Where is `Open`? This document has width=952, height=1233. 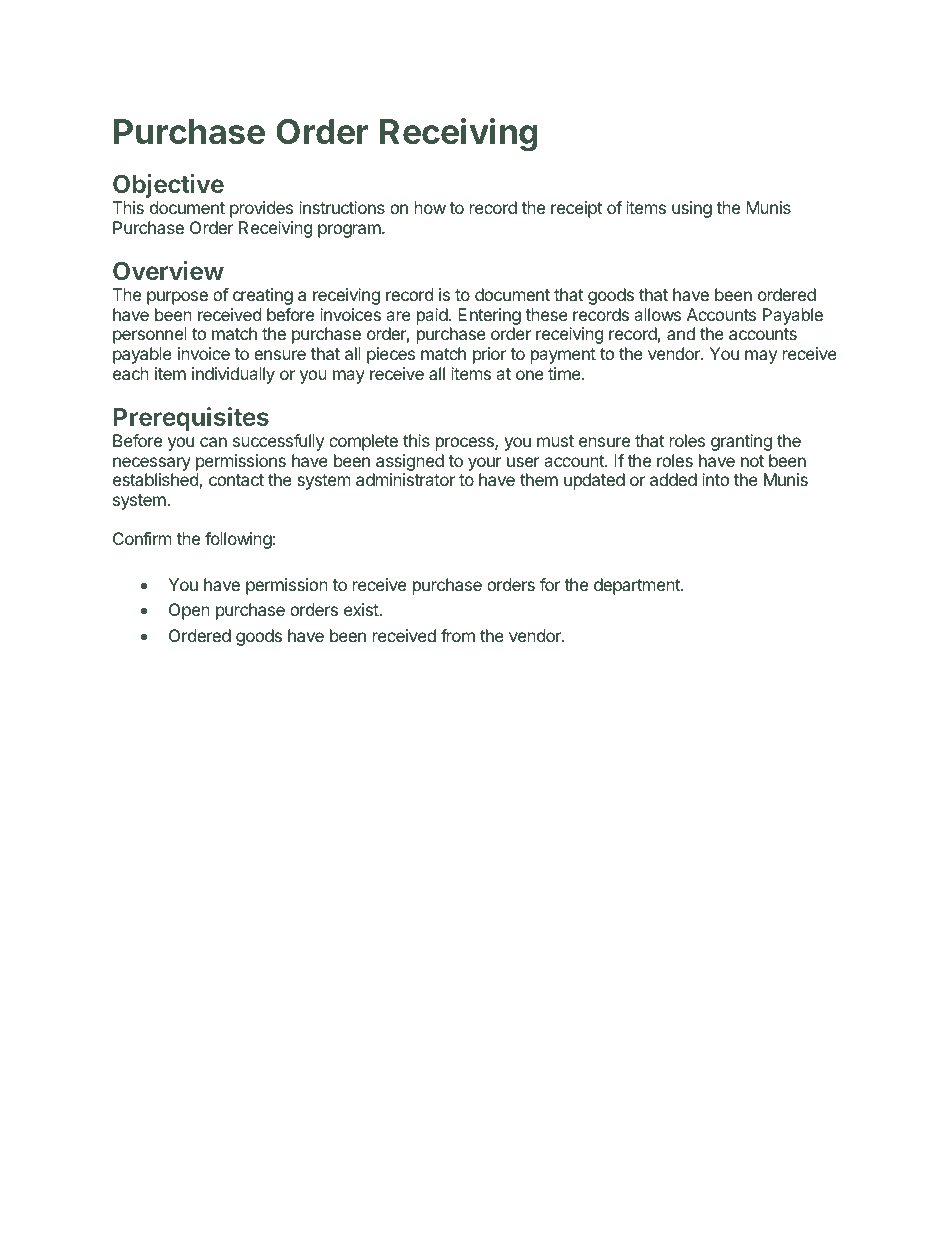 Open is located at coordinates (189, 611).
